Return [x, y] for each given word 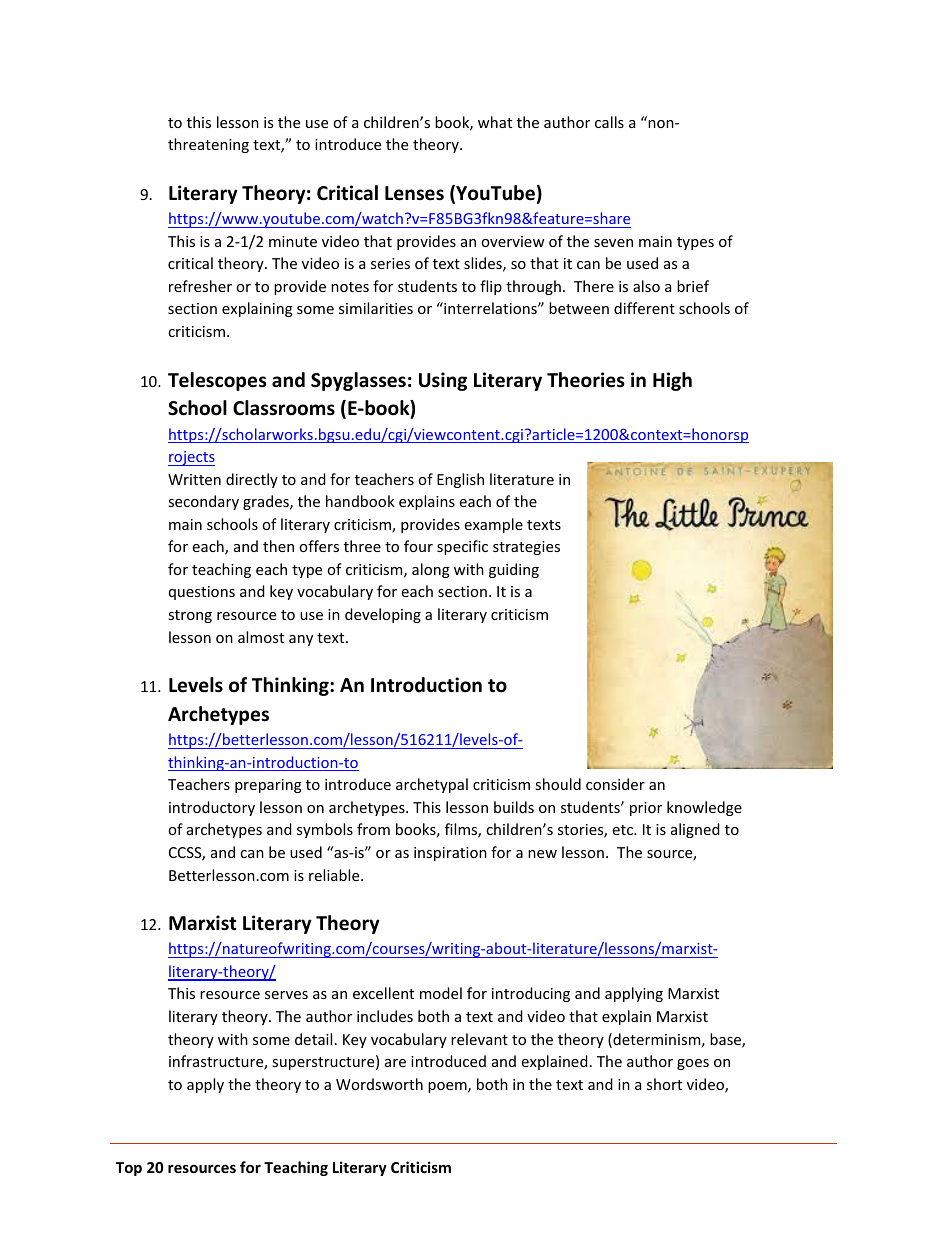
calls [609, 122]
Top [129, 1169]
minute [293, 241]
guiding [514, 570]
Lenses [414, 193]
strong [190, 616]
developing [383, 615]
